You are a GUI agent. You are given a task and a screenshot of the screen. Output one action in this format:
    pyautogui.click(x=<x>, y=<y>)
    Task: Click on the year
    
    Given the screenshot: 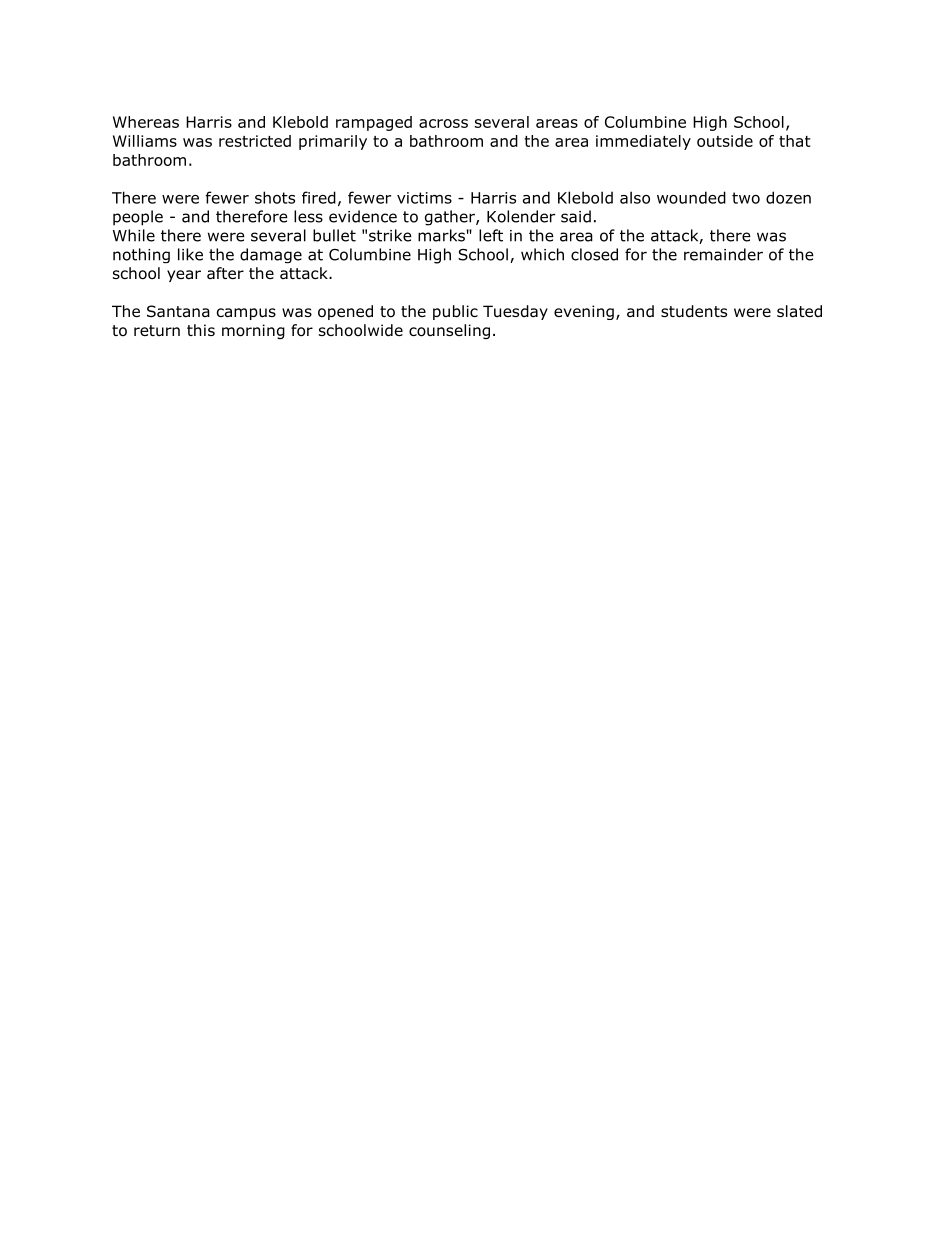 What is the action you would take?
    pyautogui.click(x=184, y=276)
